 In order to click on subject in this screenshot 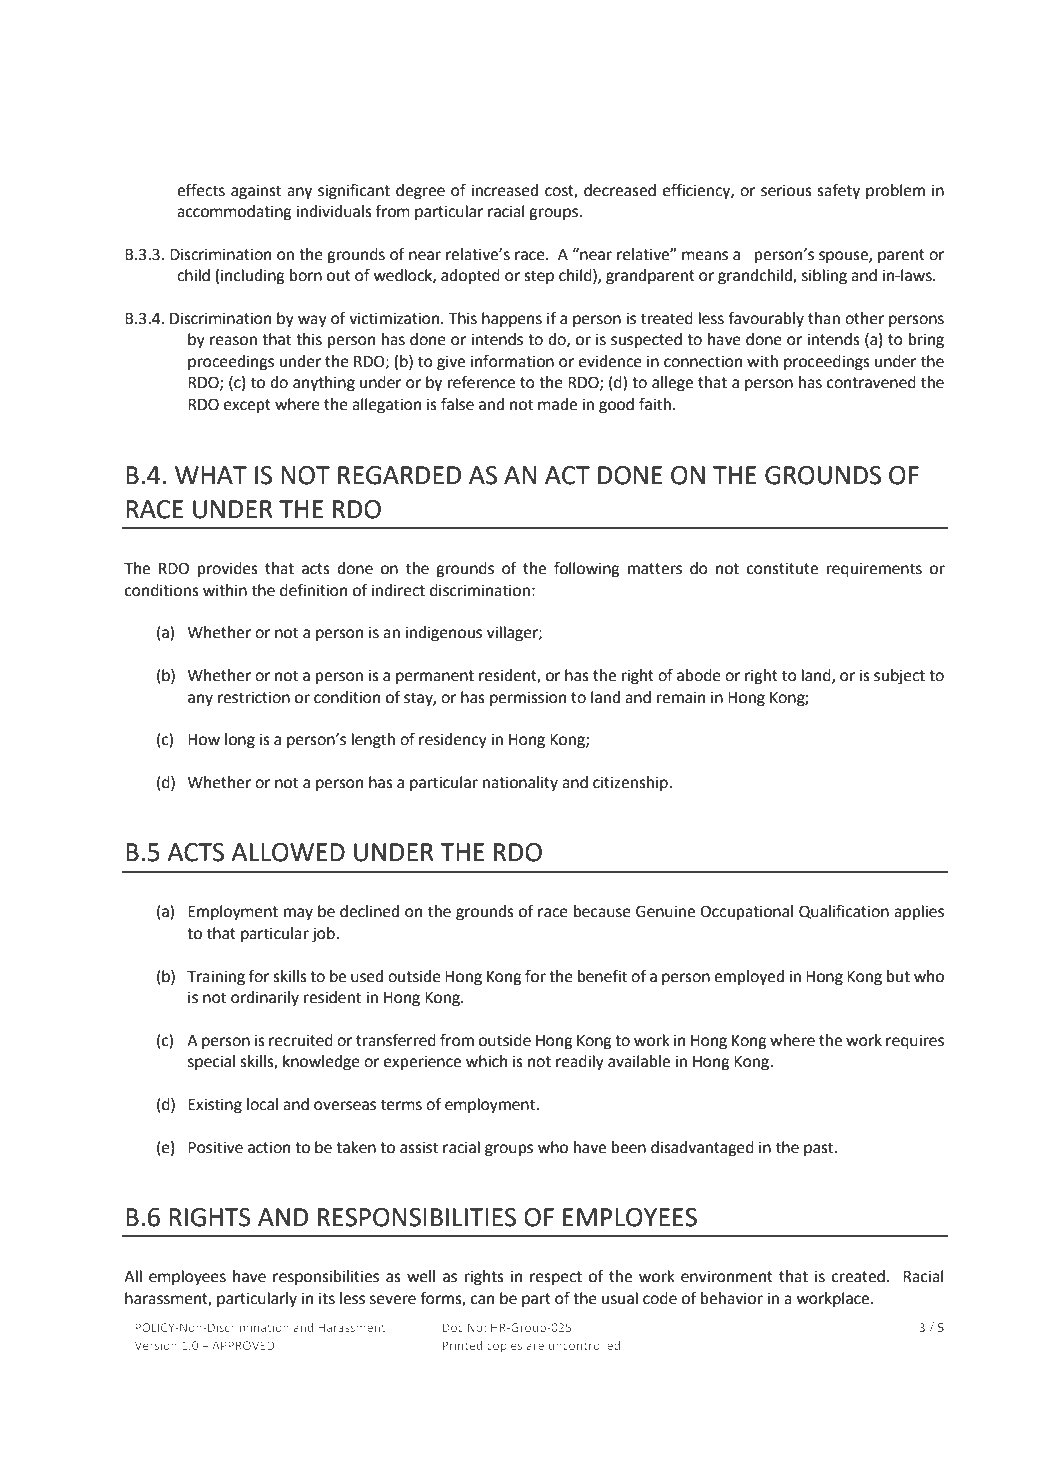, I will do `click(899, 677)`.
